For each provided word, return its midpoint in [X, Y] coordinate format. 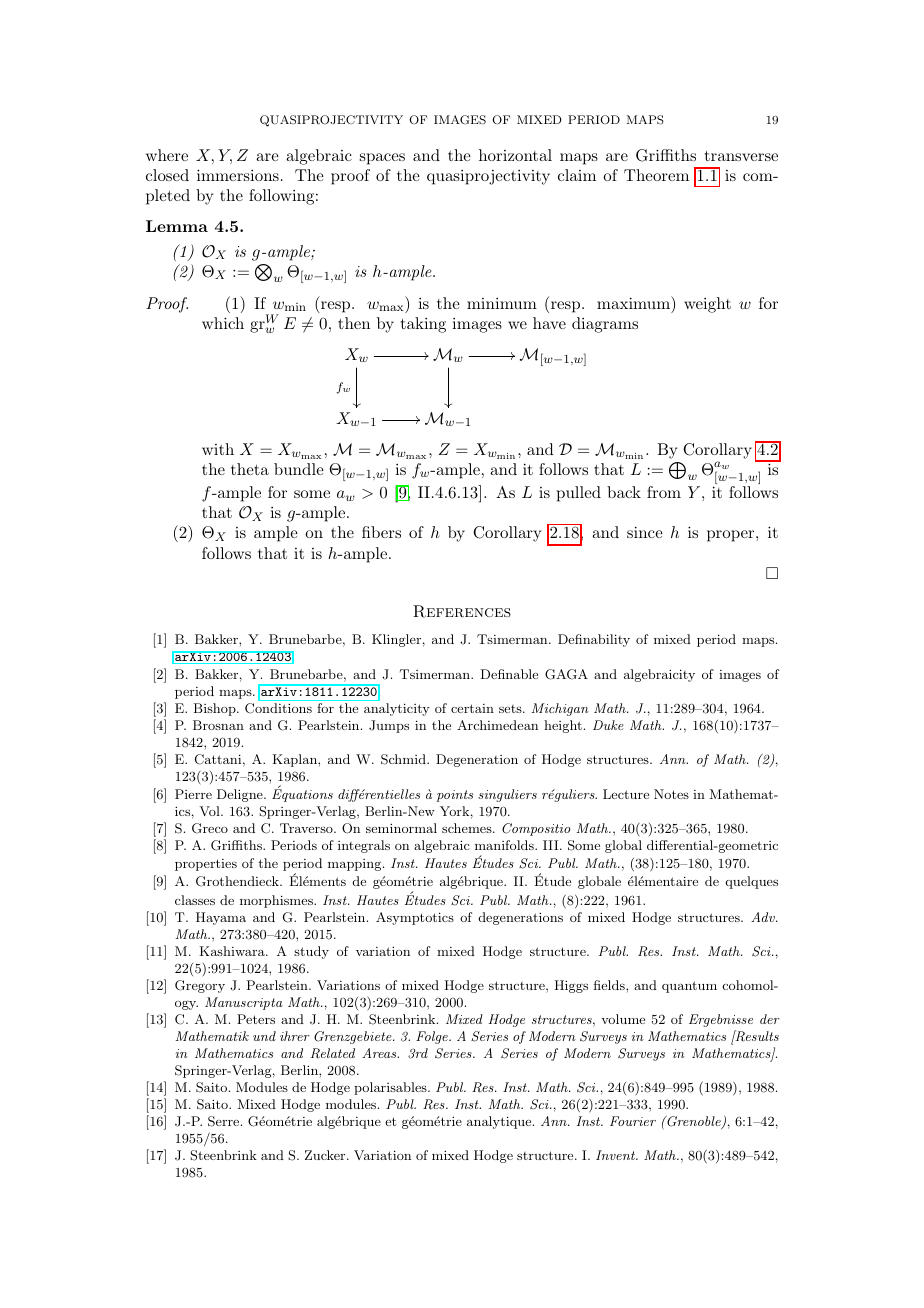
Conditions [278, 708]
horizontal [515, 155]
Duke [608, 725]
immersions [238, 175]
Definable [509, 674]
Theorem [656, 175]
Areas [380, 1053]
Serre [225, 1121]
